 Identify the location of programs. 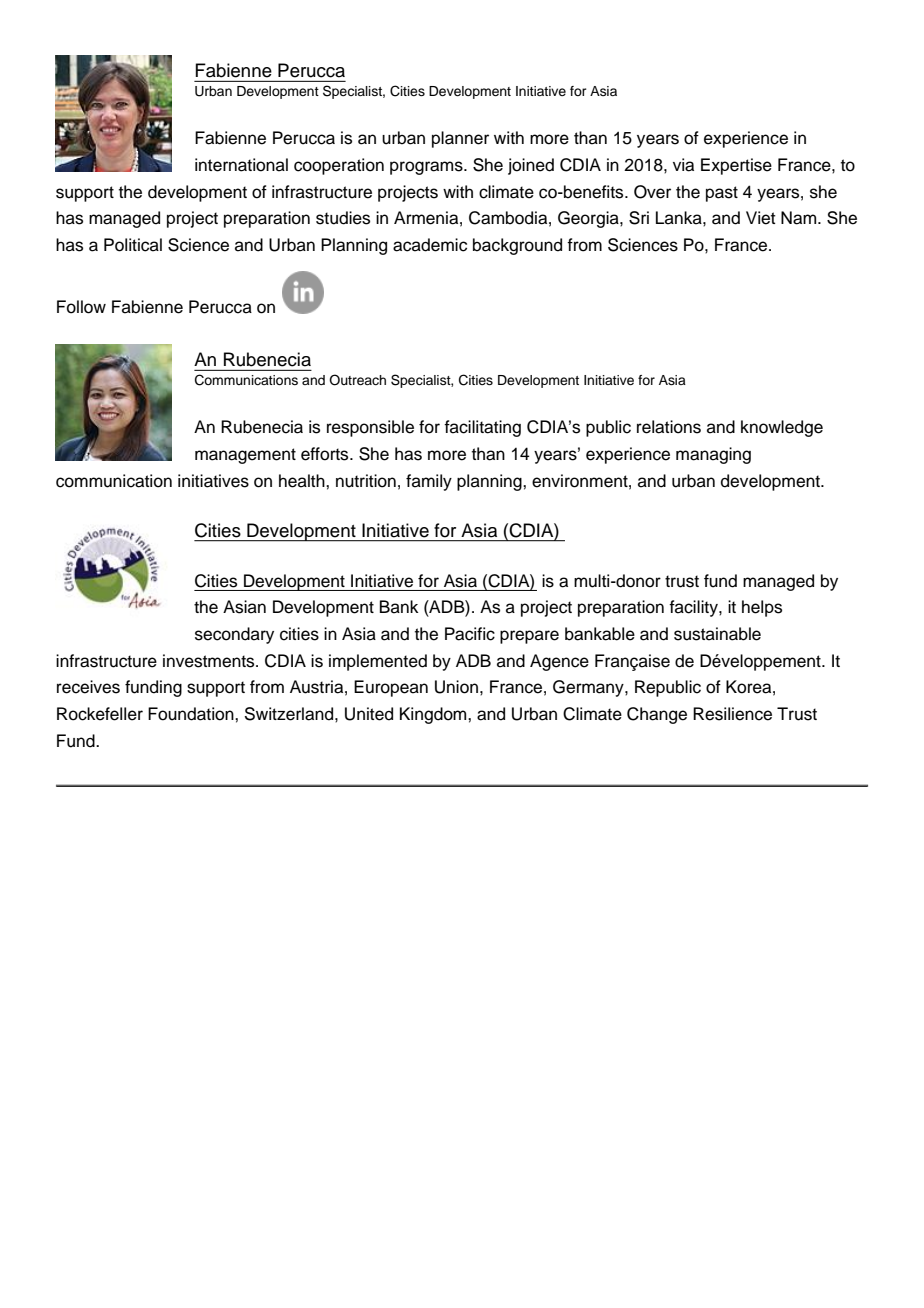
(427, 168).
